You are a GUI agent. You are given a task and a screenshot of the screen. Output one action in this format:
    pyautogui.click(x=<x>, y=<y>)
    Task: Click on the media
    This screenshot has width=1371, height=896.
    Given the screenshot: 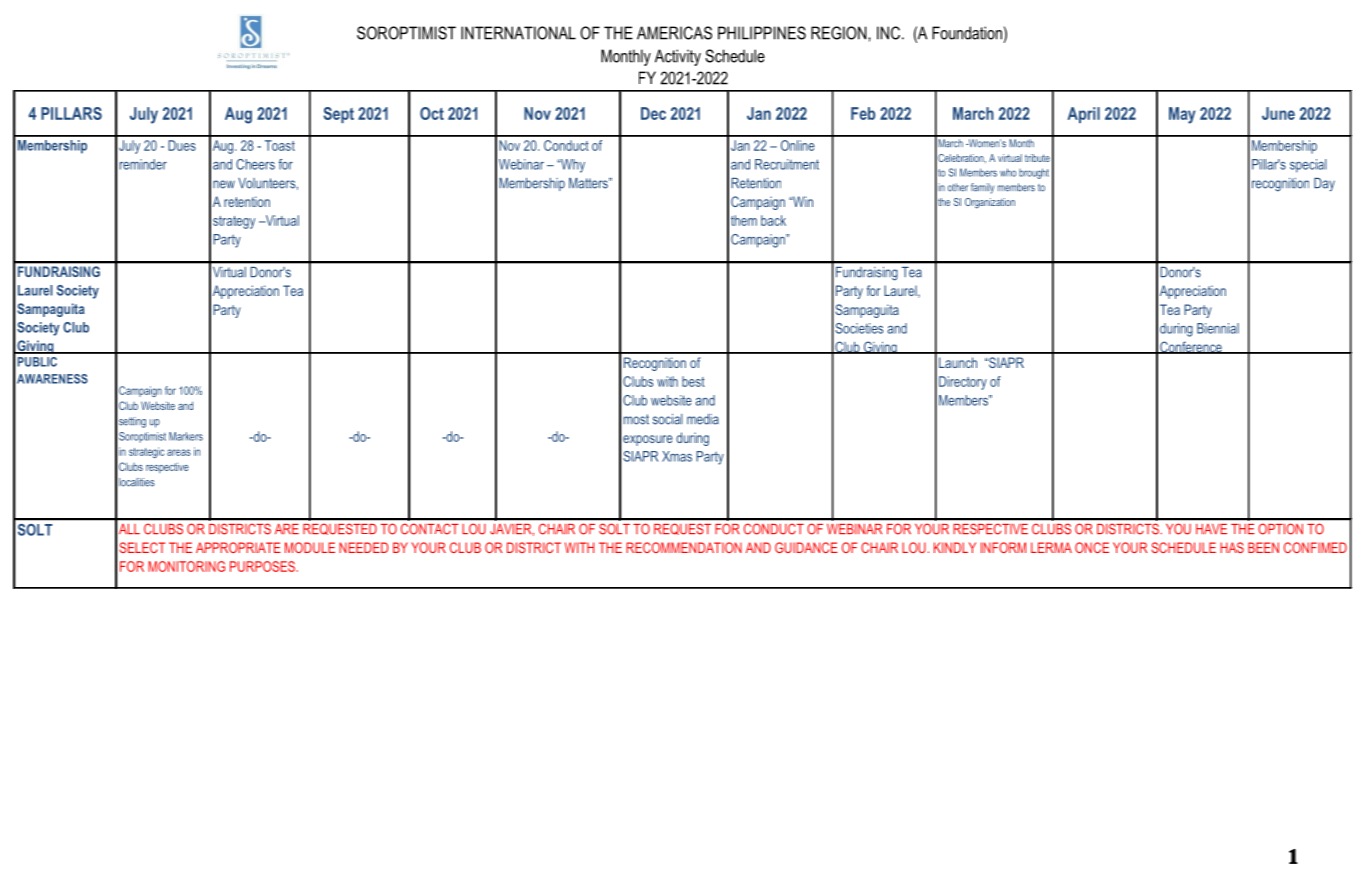 What is the action you would take?
    pyautogui.click(x=703, y=419)
